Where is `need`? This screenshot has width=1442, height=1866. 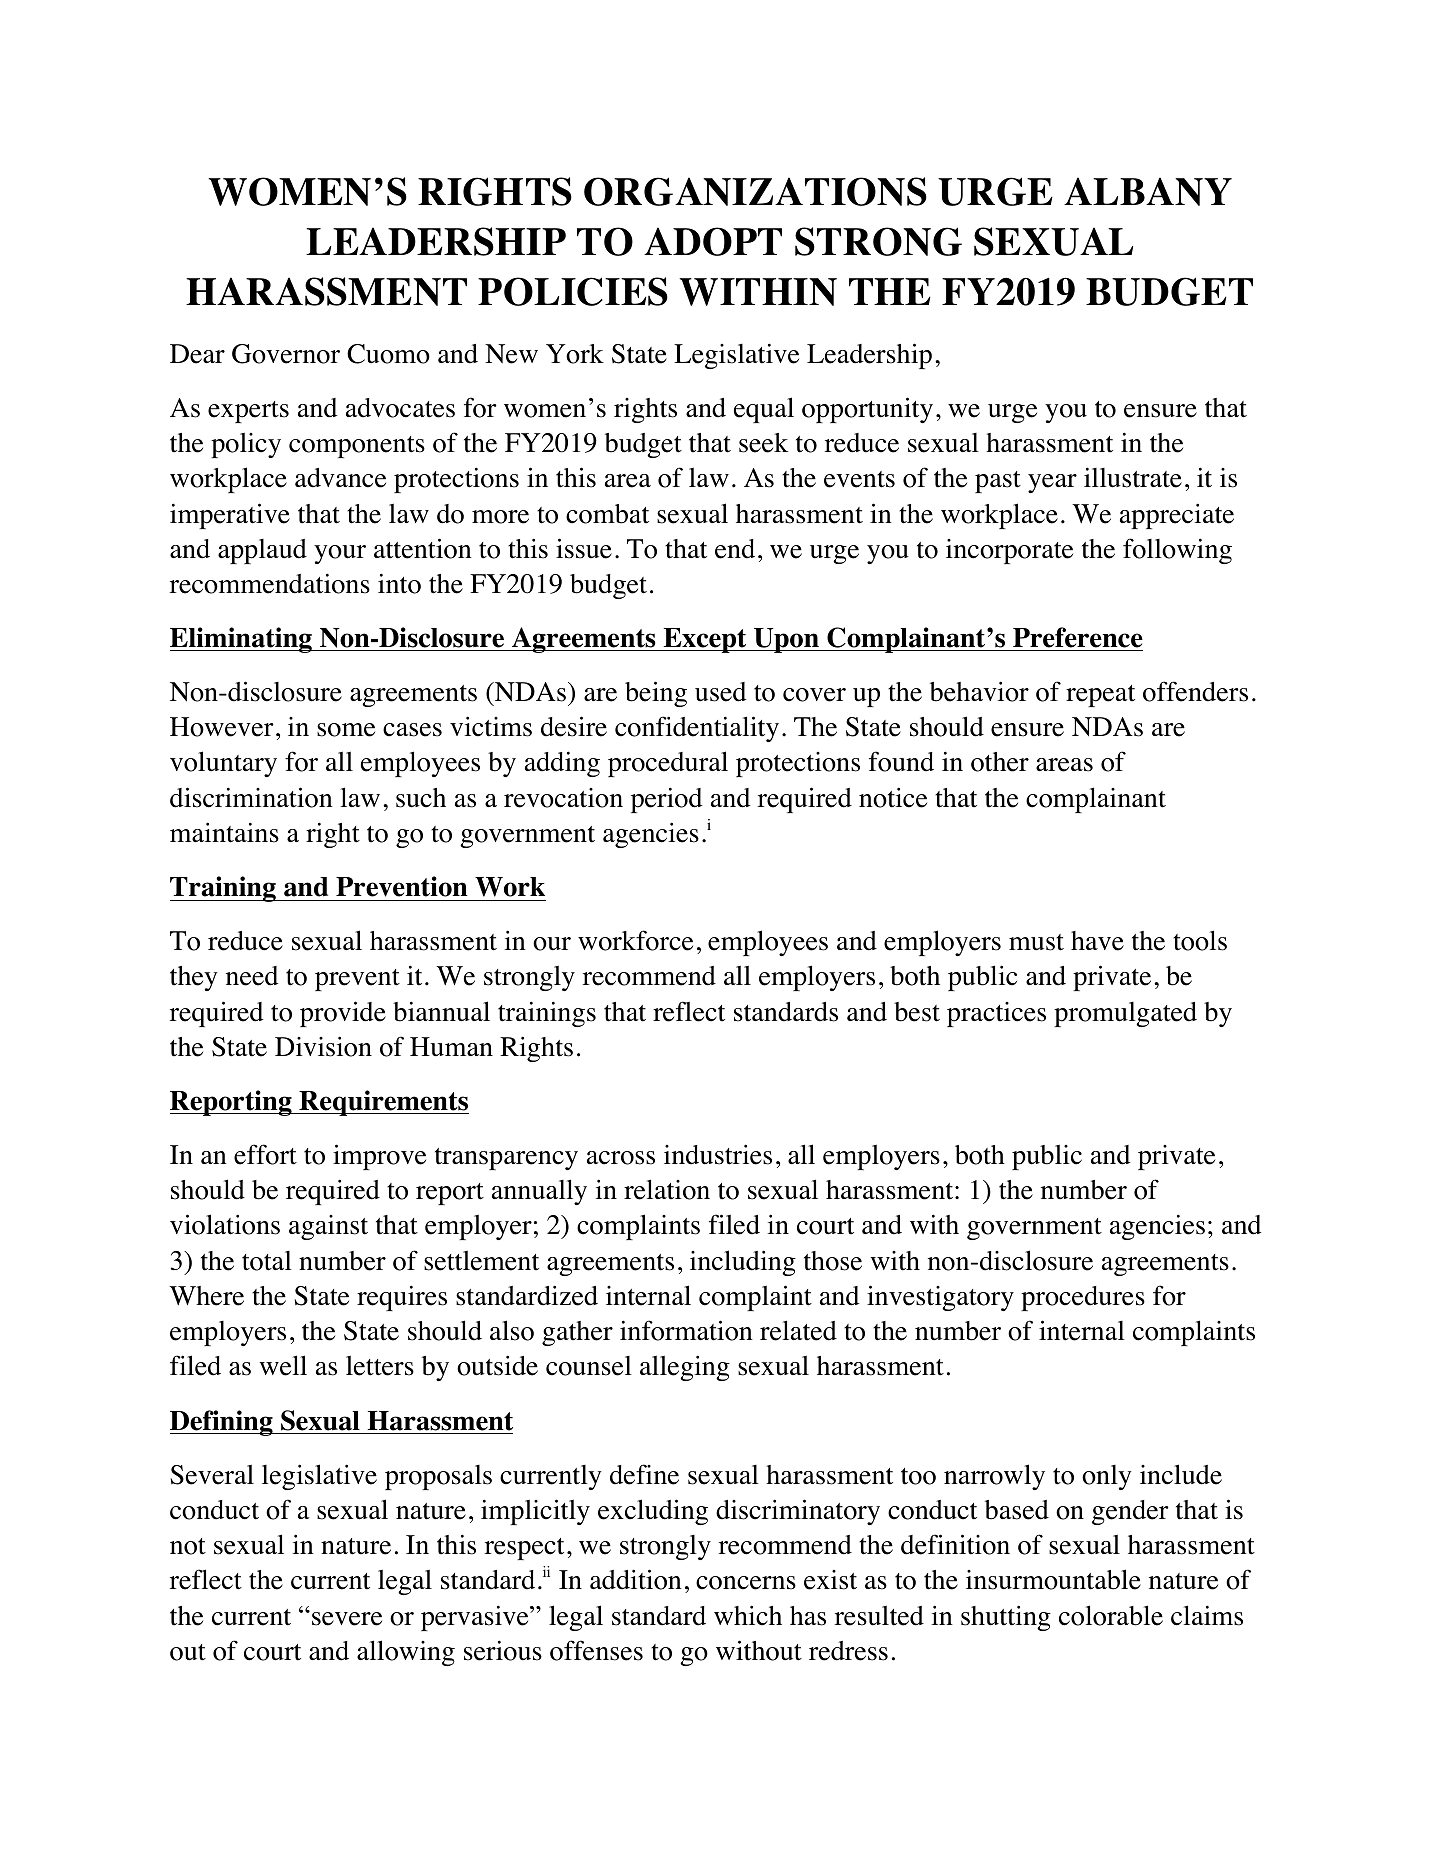 need is located at coordinates (252, 976).
